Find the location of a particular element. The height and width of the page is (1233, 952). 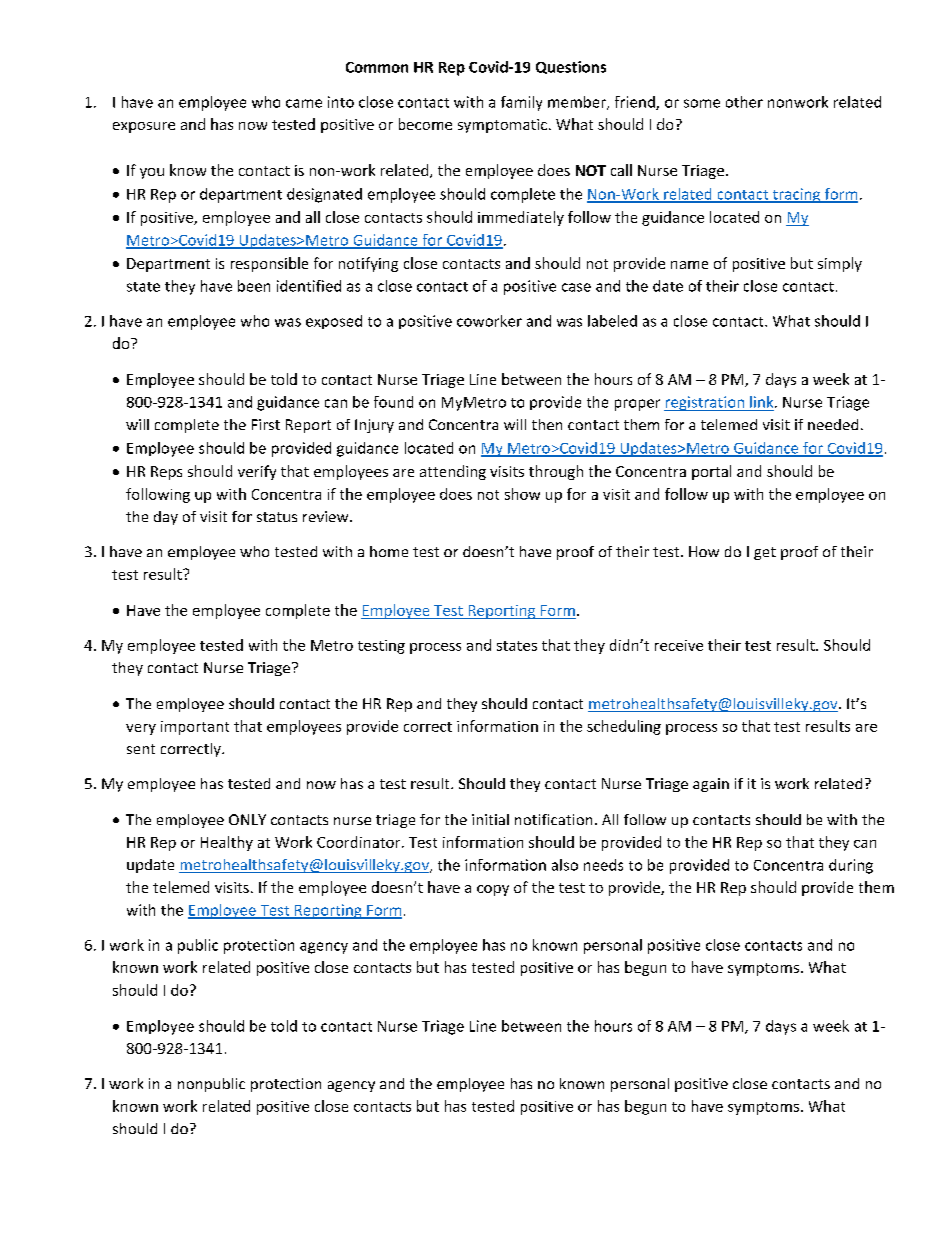

receive is located at coordinates (679, 645).
